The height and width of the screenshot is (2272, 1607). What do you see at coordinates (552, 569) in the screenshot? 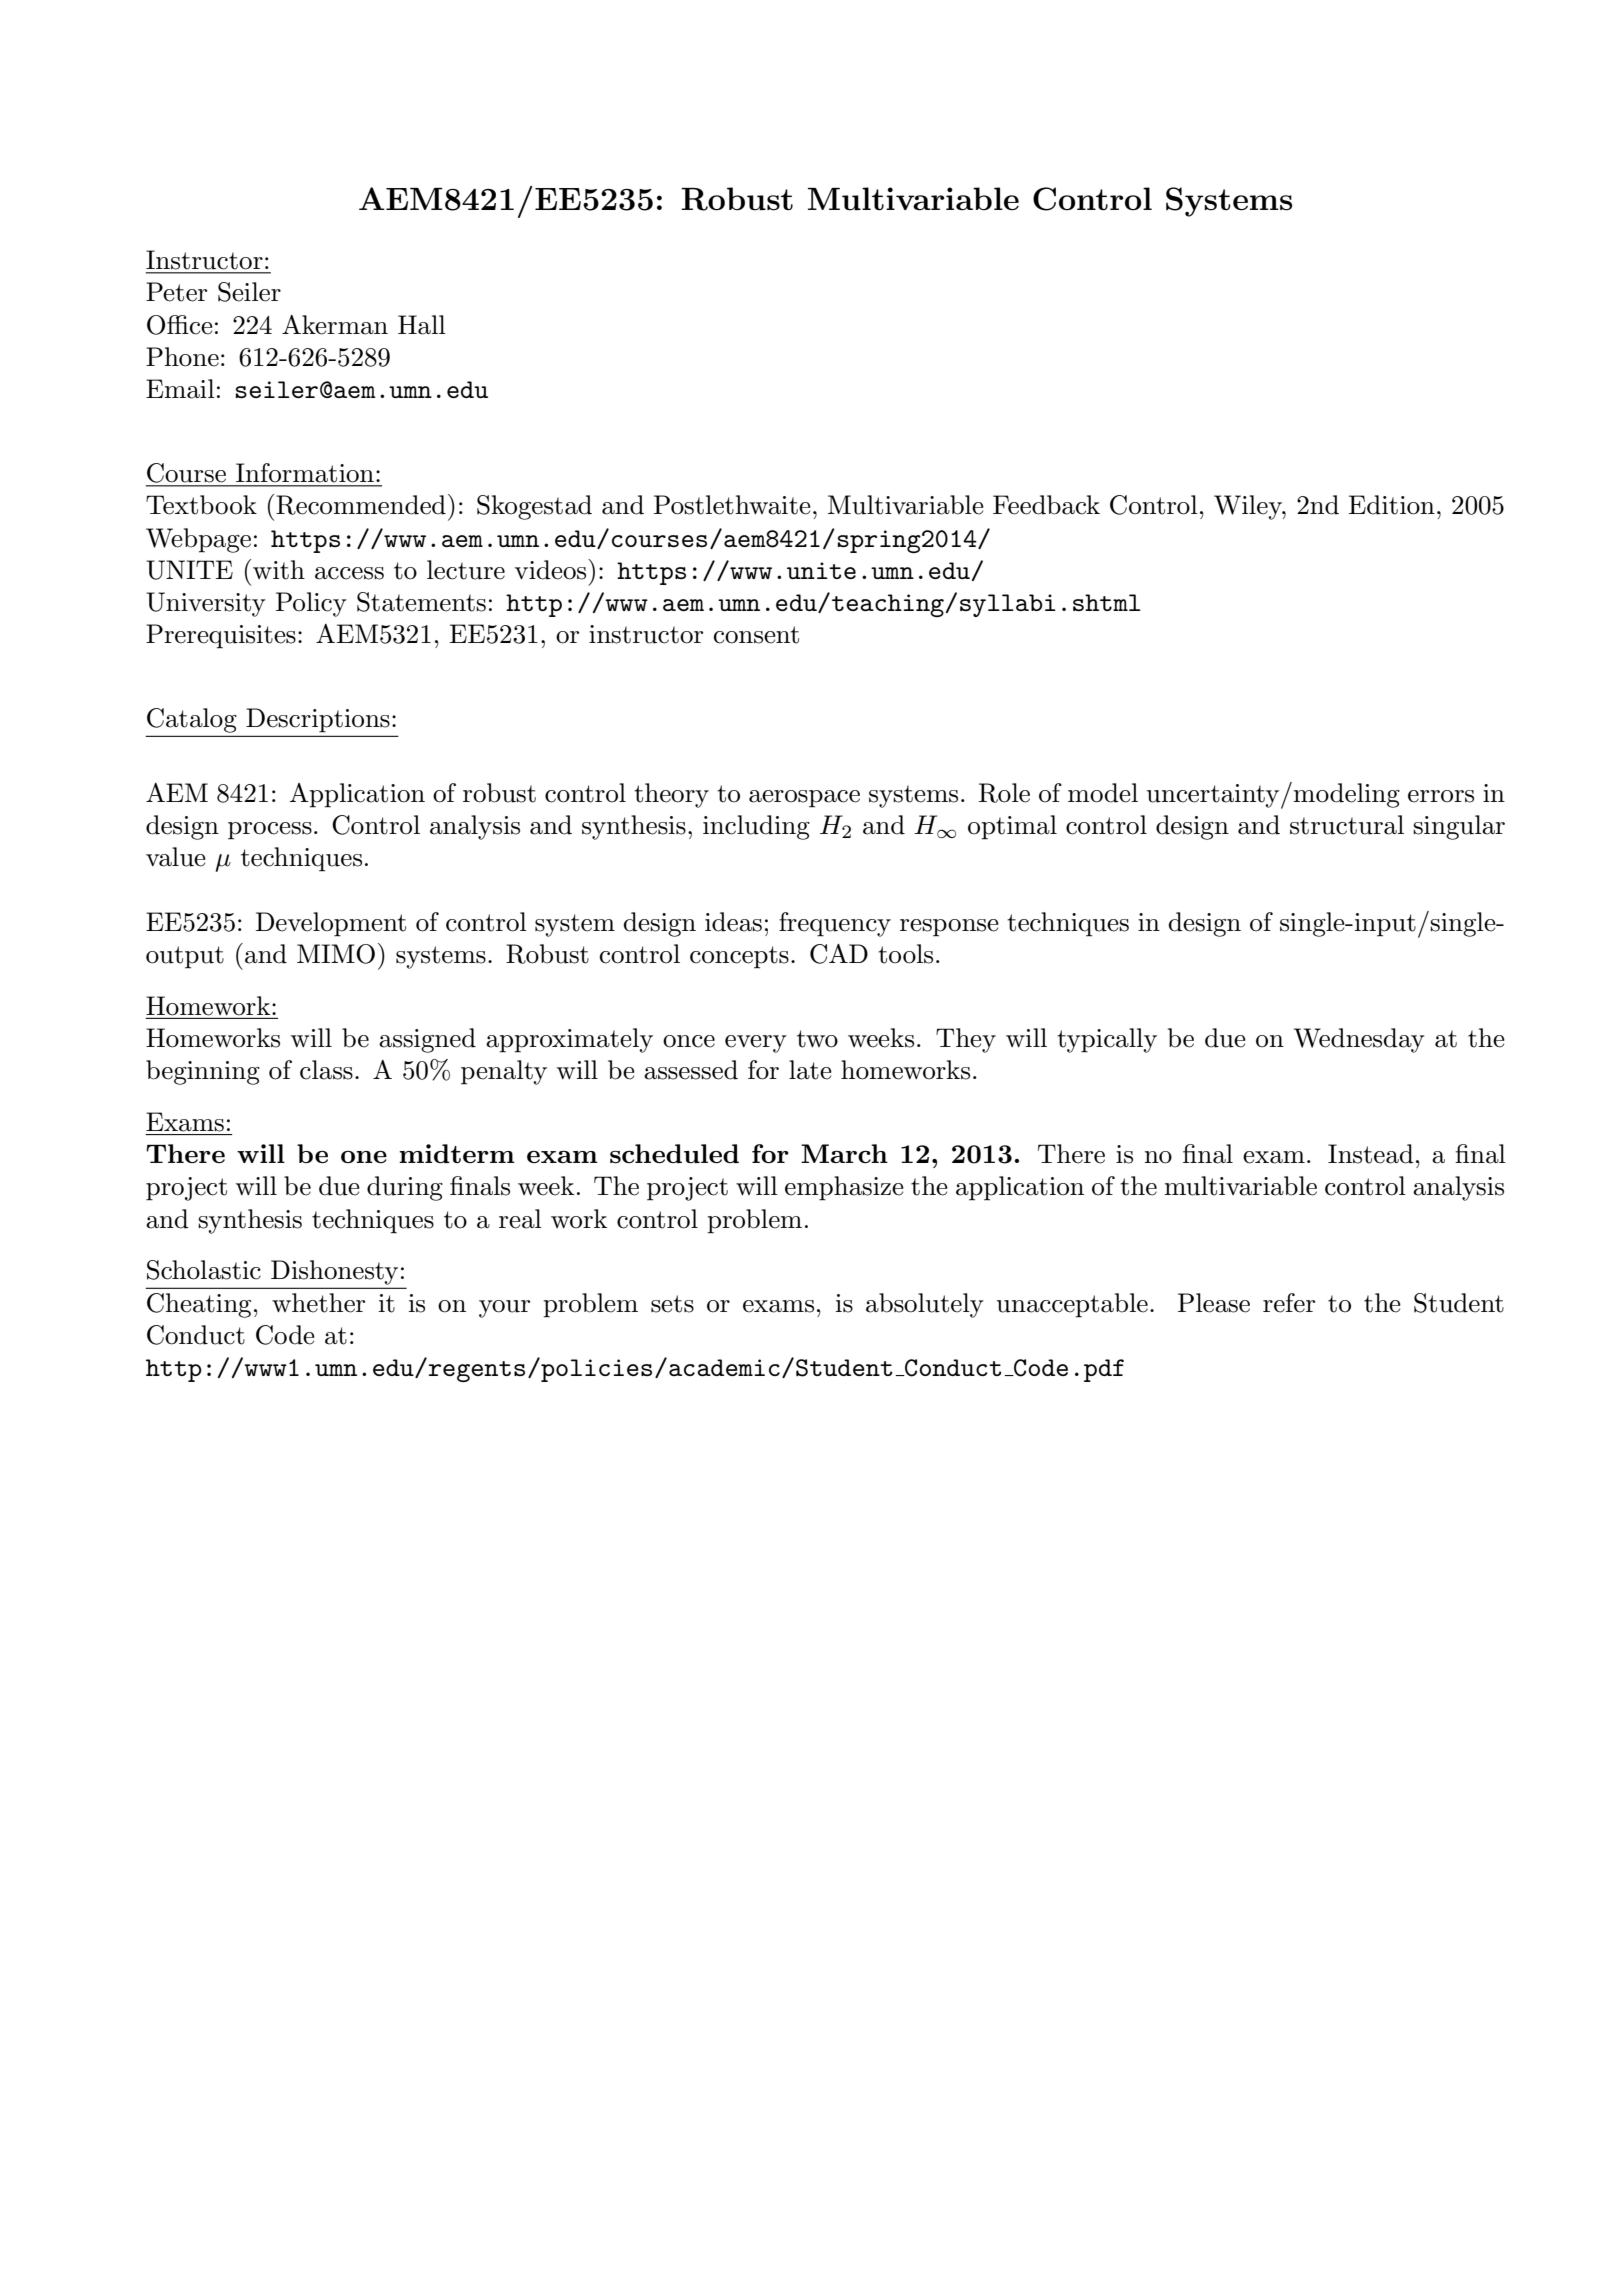
I see `videos` at bounding box center [552, 569].
